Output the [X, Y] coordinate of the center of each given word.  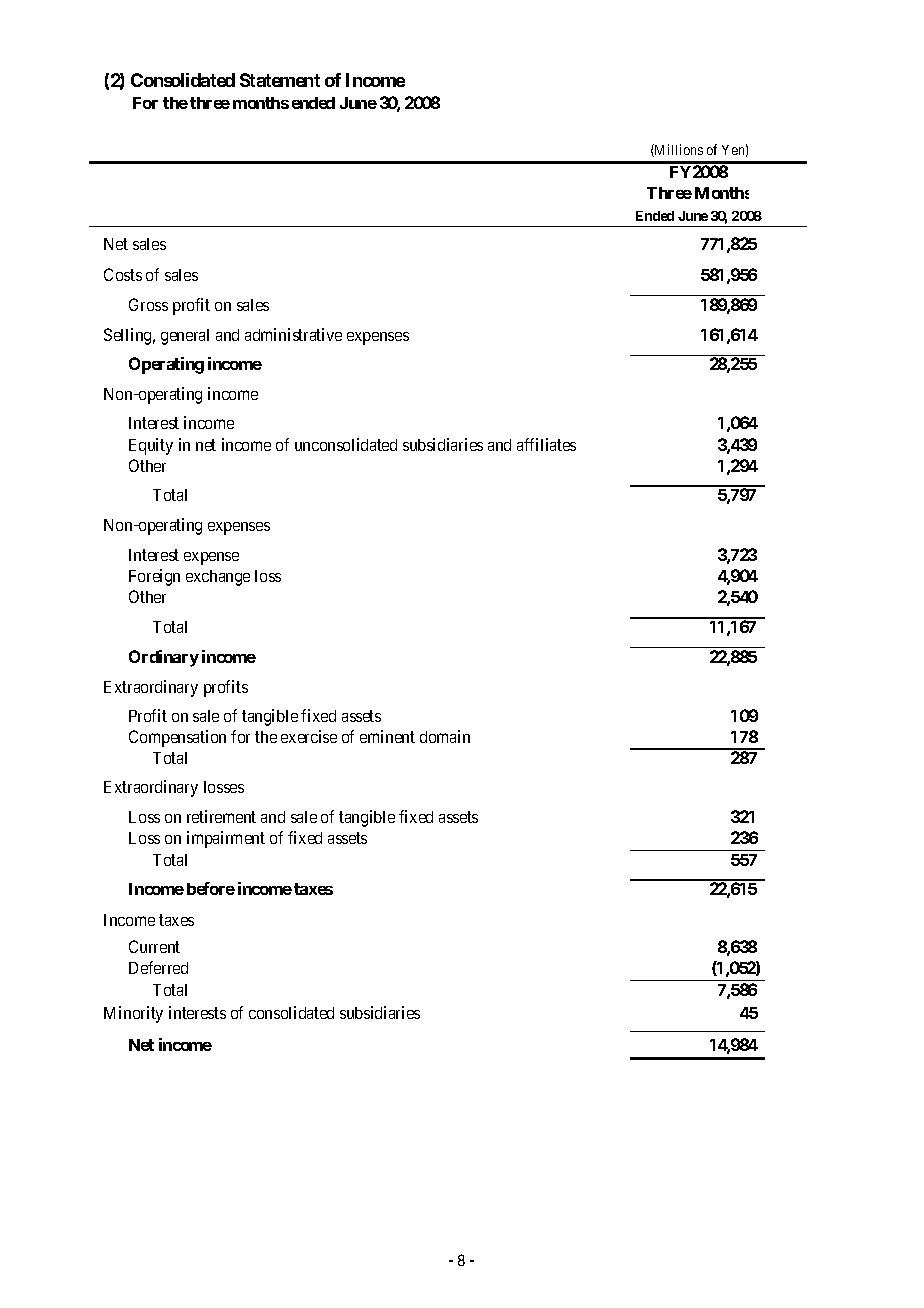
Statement [280, 80]
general [185, 337]
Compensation [177, 738]
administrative [293, 334]
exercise [309, 736]
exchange [218, 578]
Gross [148, 304]
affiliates [546, 444]
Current [154, 946]
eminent [387, 736]
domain [445, 736]
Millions [678, 150]
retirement [221, 816]
